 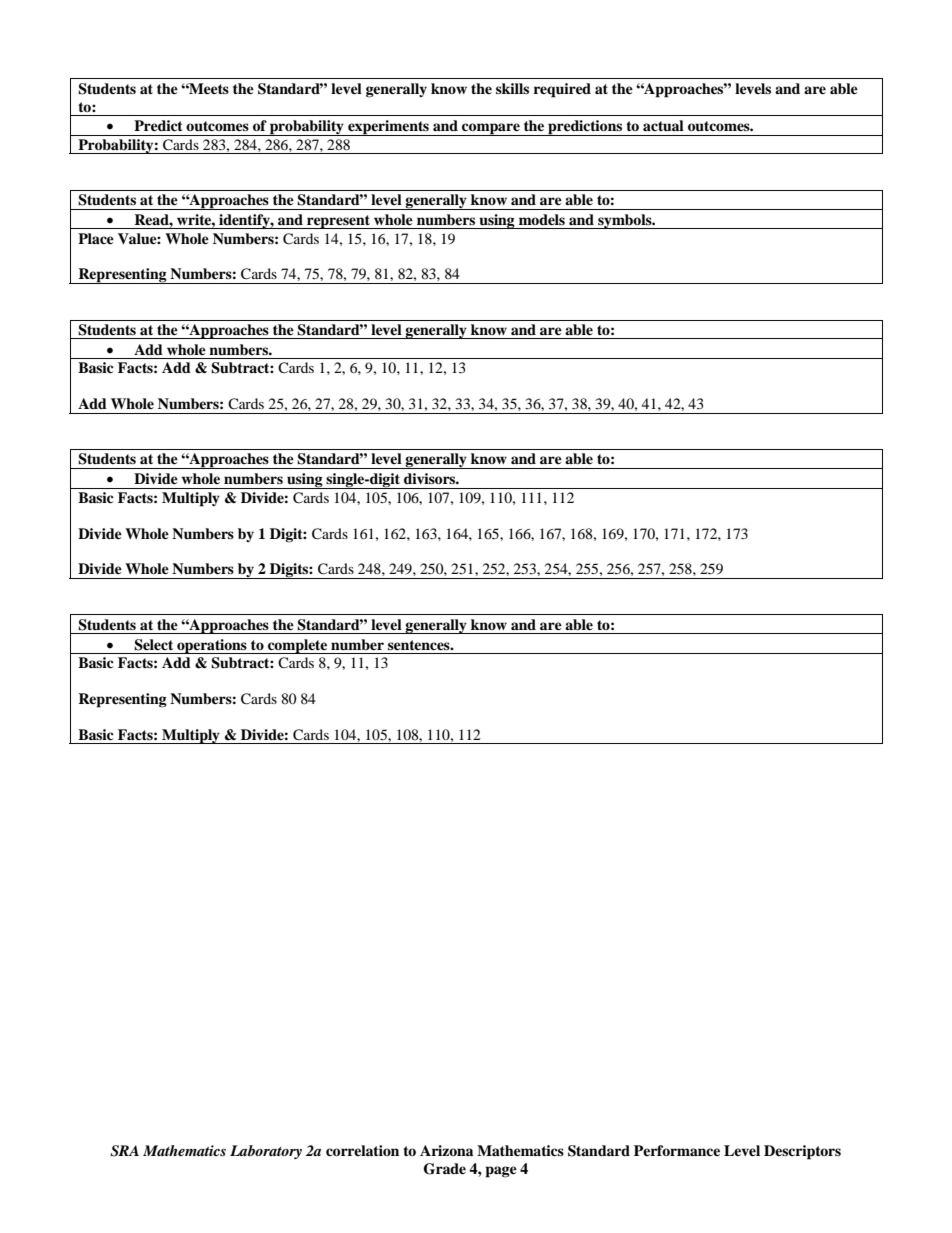 I want to click on operations, so click(x=212, y=646).
